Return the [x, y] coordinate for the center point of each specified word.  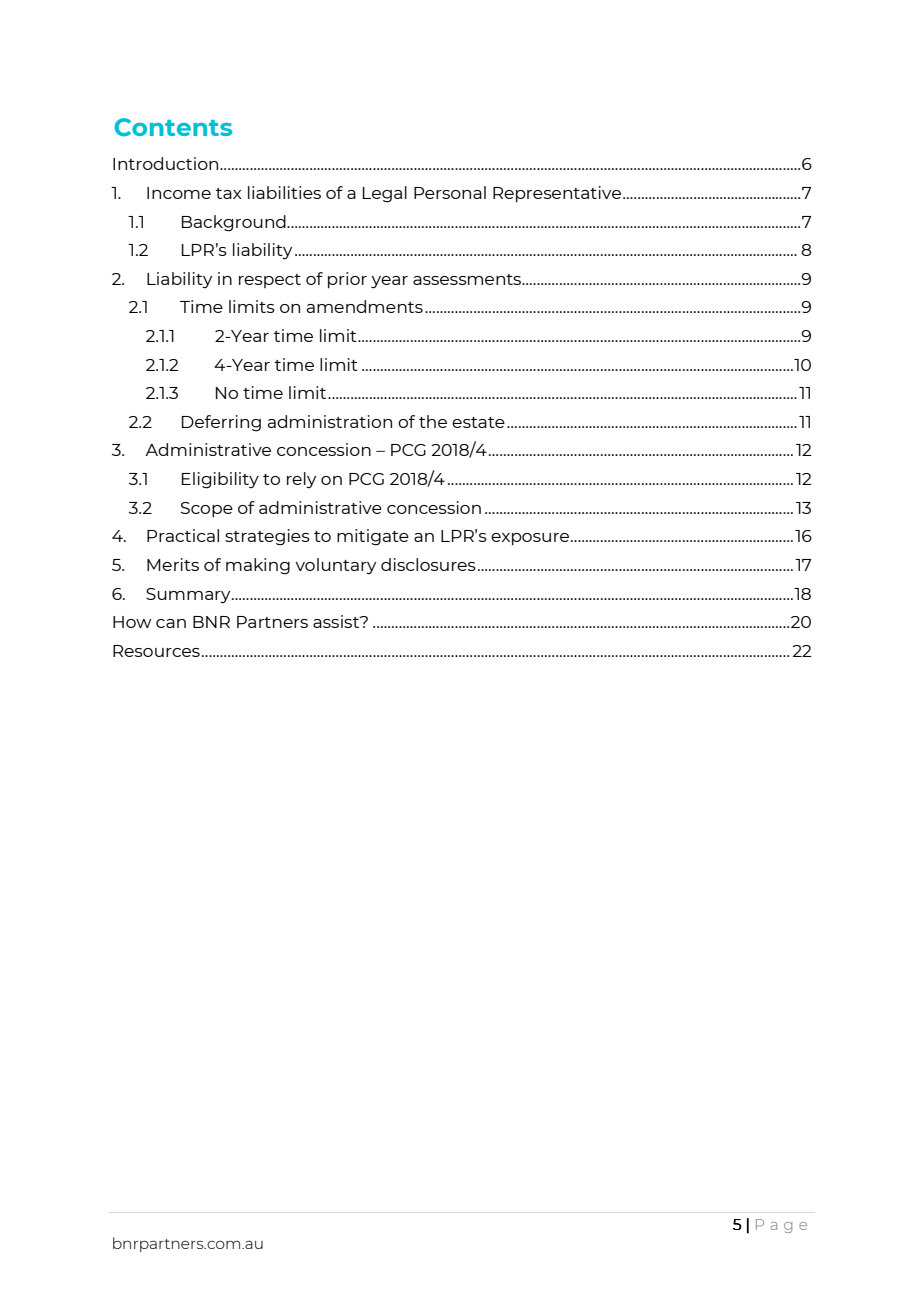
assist [337, 621]
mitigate [373, 537]
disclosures [428, 564]
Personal [450, 192]
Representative [557, 194]
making [258, 566]
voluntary [335, 566]
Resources [156, 651]
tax [229, 193]
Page [781, 1226]
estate [478, 422]
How [132, 622]
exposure [530, 539]
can [171, 623]
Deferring [221, 423]
